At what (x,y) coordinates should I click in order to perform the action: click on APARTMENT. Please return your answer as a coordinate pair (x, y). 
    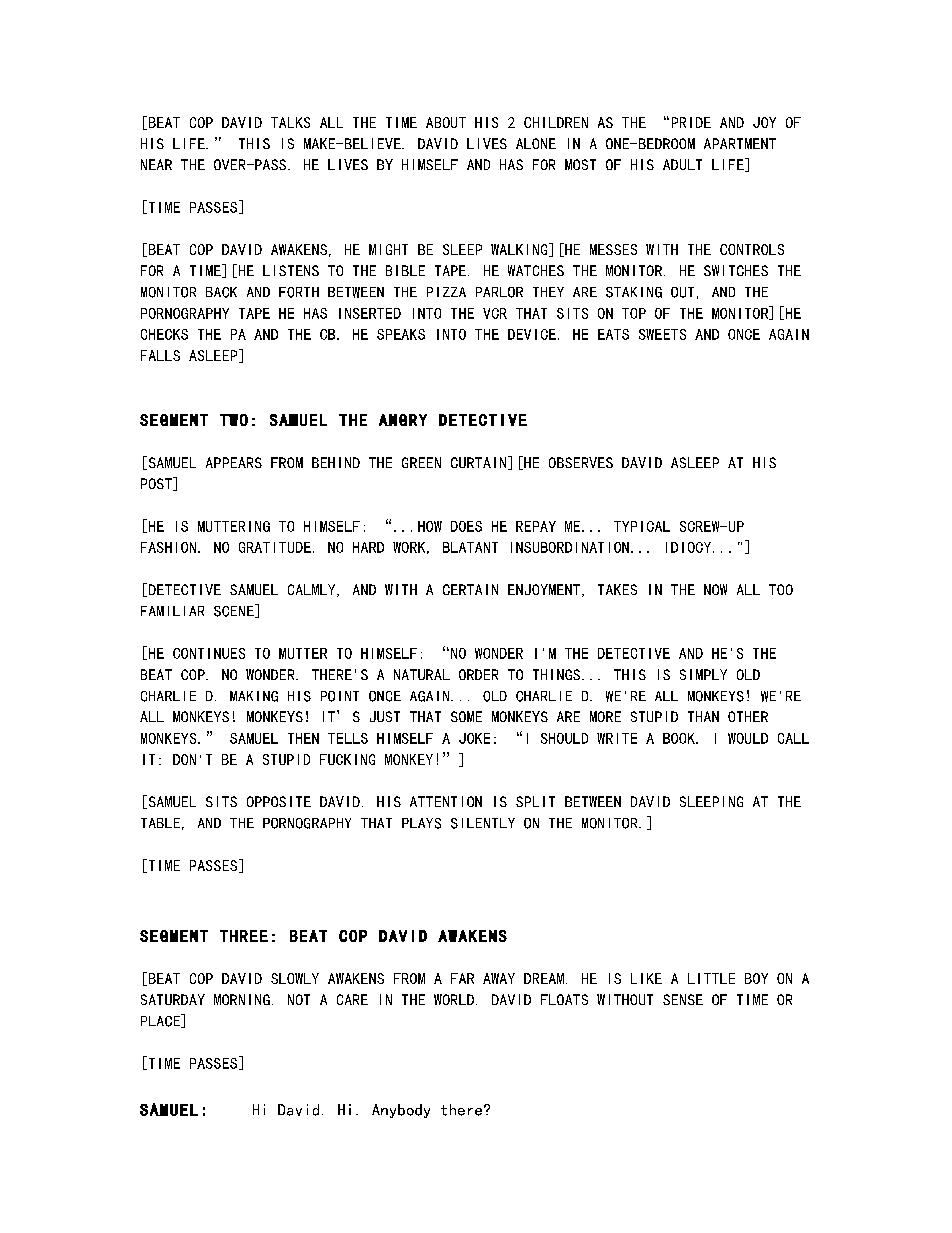
    Looking at the image, I should click on (740, 143).
